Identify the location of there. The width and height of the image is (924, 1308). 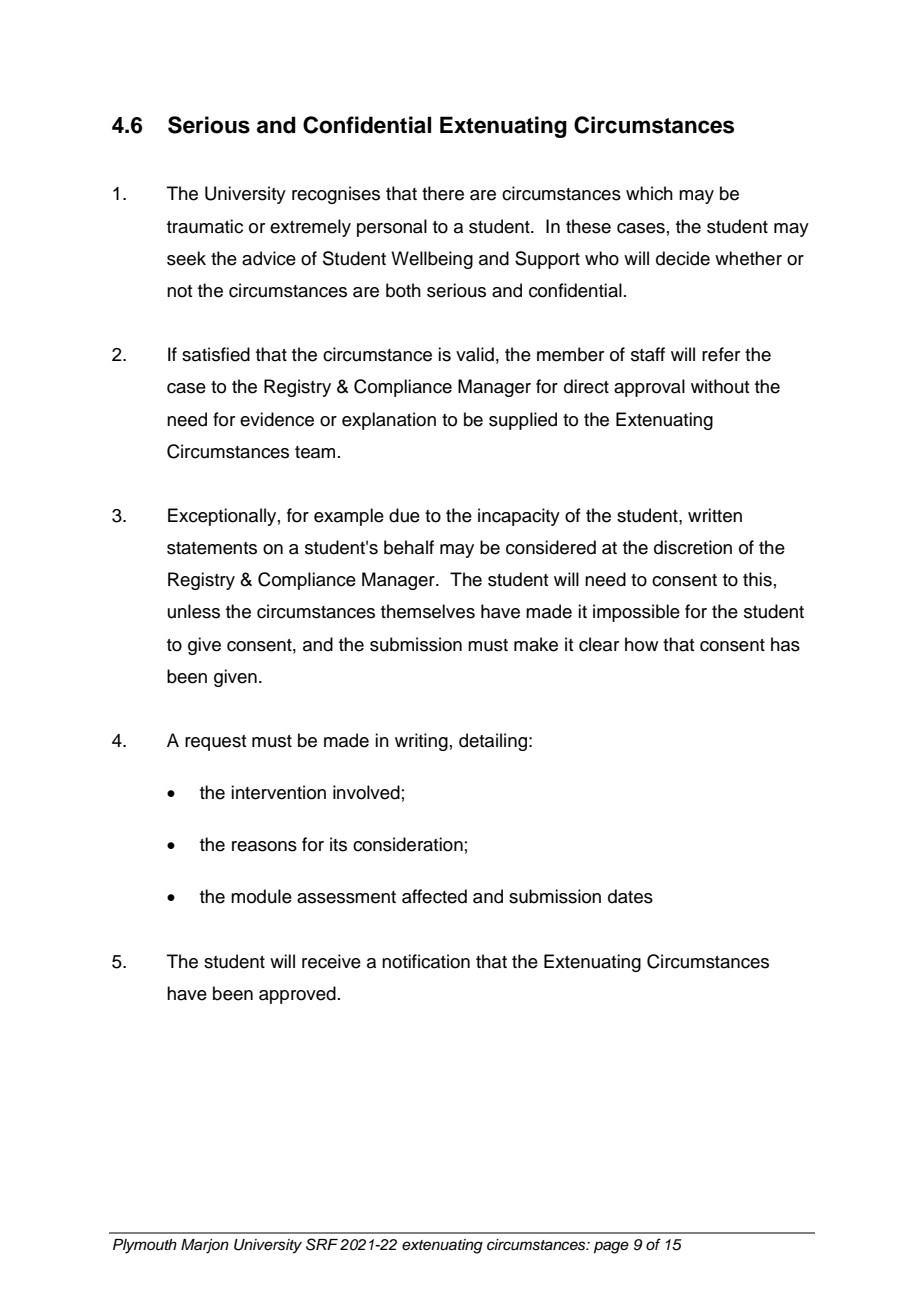
(443, 193).
